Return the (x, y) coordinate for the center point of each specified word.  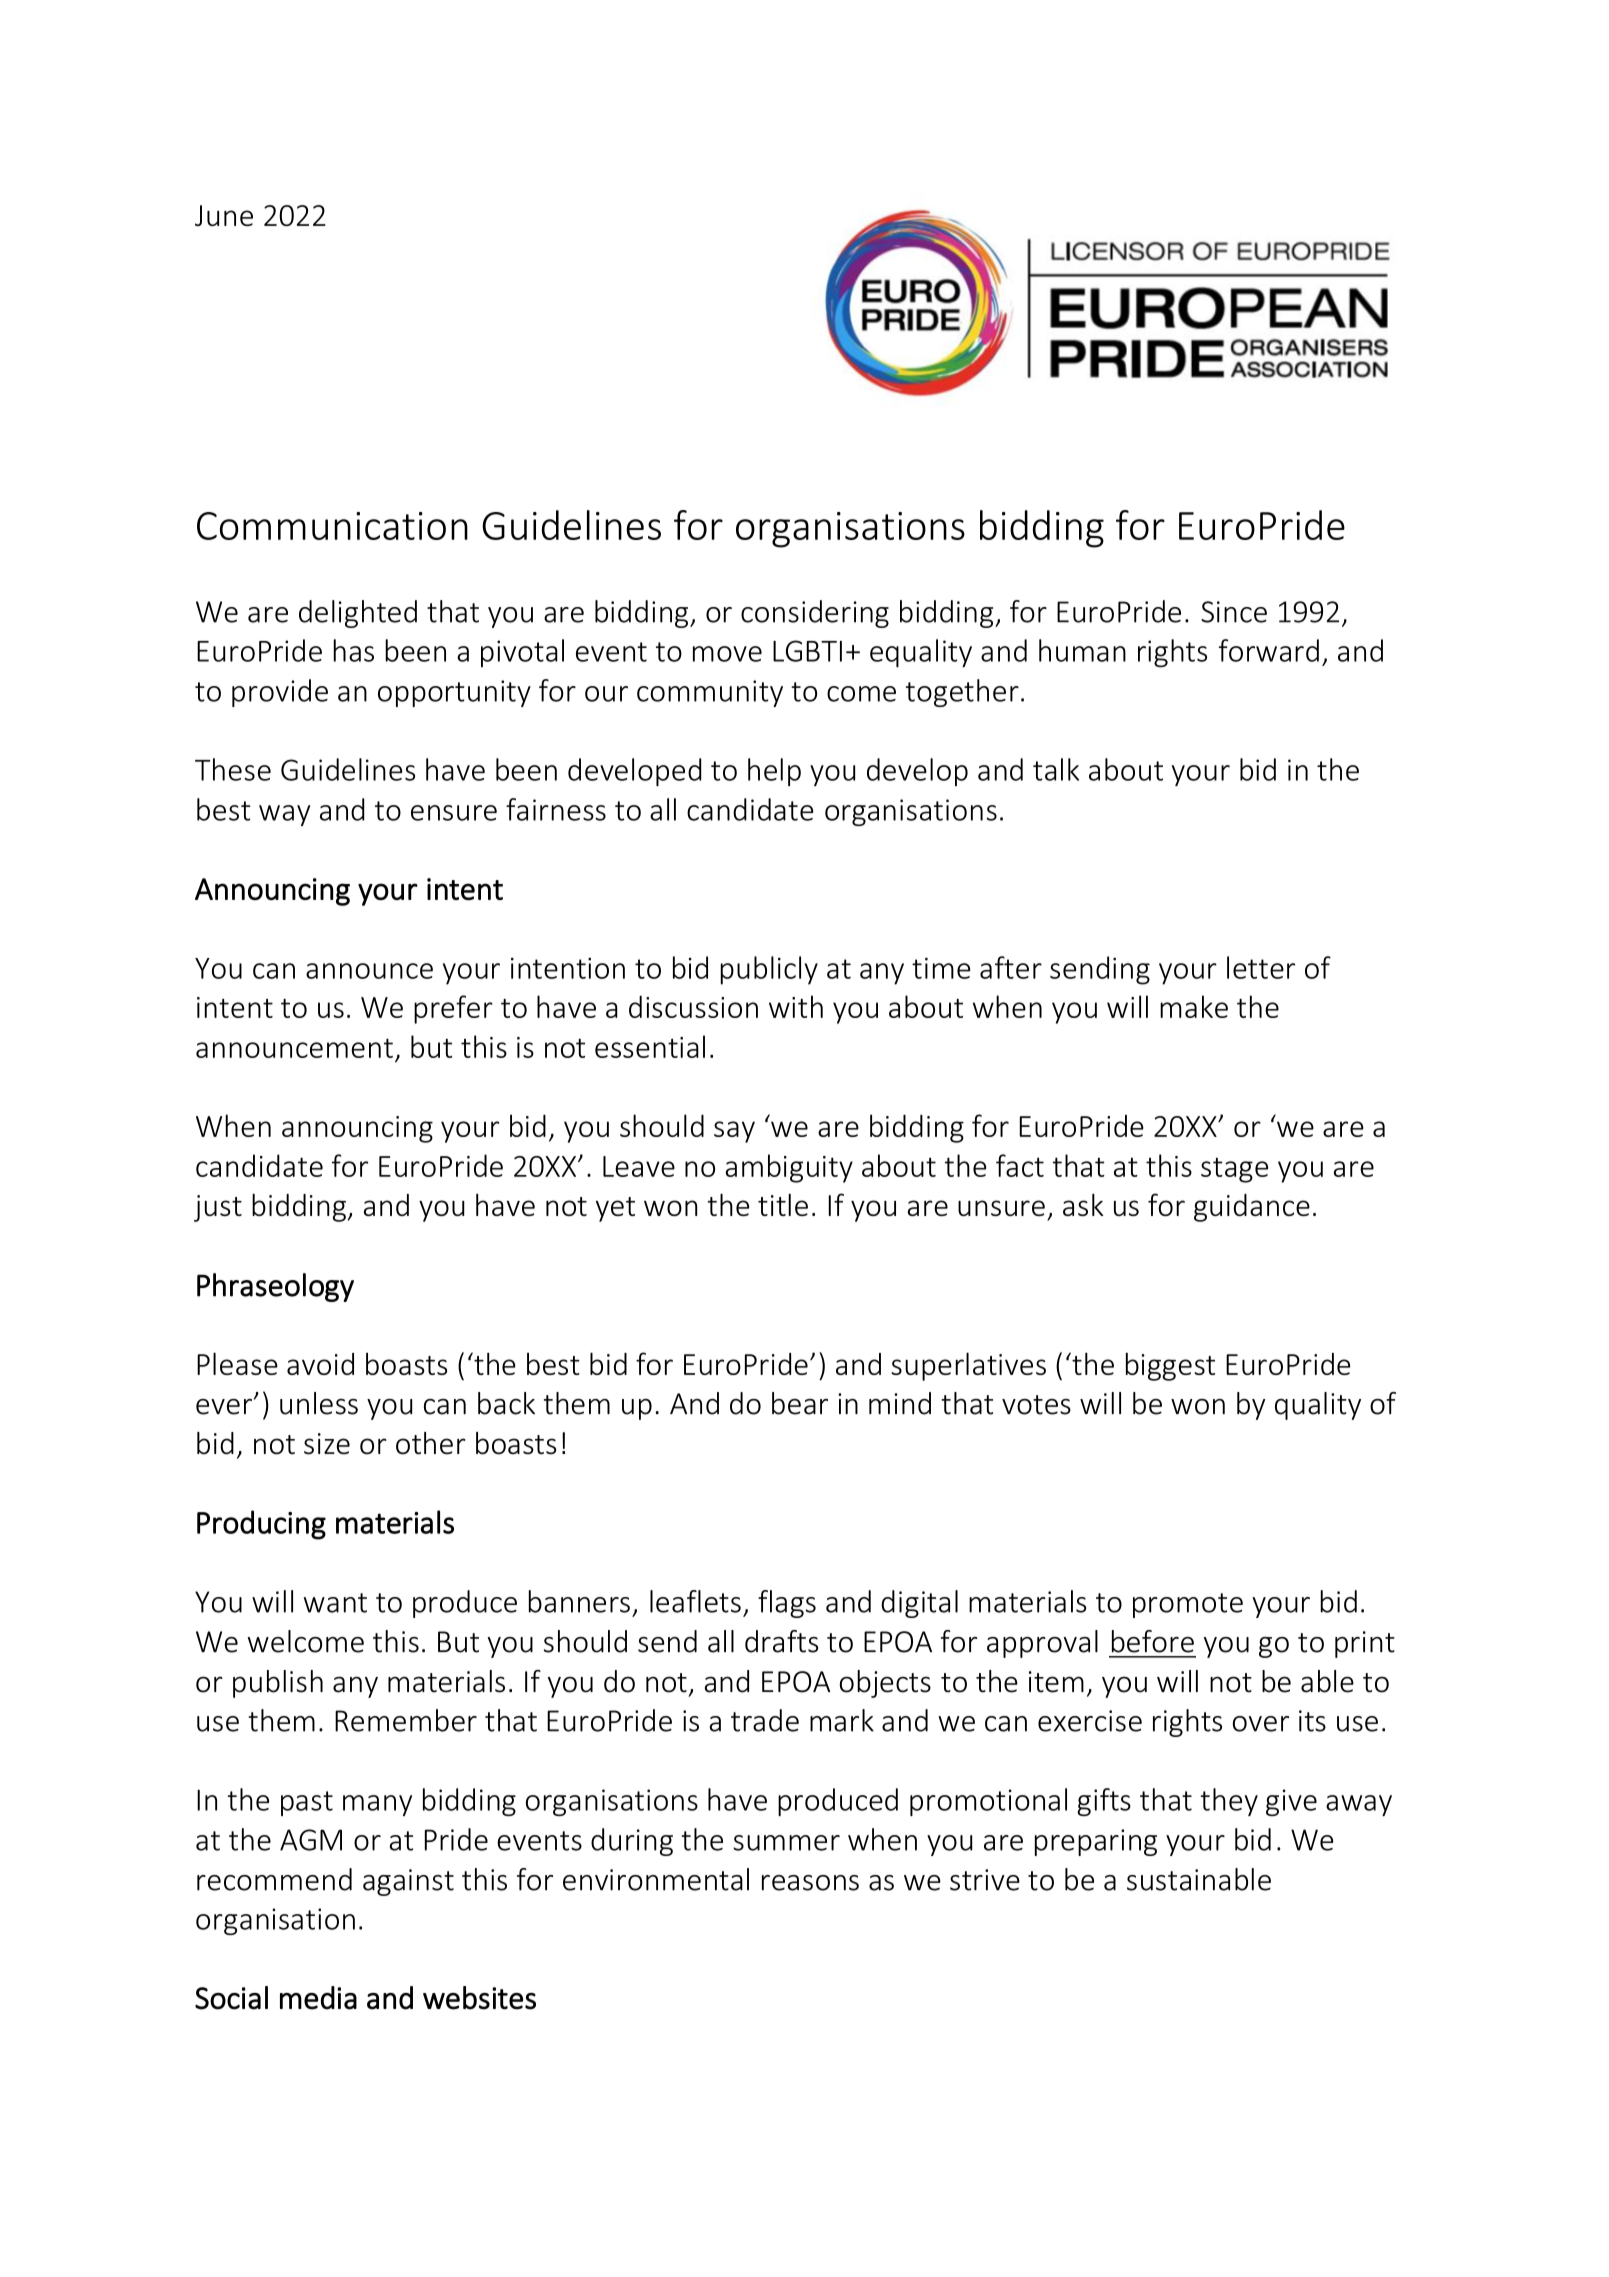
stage (1234, 1170)
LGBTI (807, 651)
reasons (810, 1883)
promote (1188, 1605)
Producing (261, 1525)
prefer (453, 1009)
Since (1234, 612)
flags (787, 1604)
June (224, 215)
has (353, 650)
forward (1269, 650)
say (734, 1132)
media (318, 1998)
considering (815, 614)
